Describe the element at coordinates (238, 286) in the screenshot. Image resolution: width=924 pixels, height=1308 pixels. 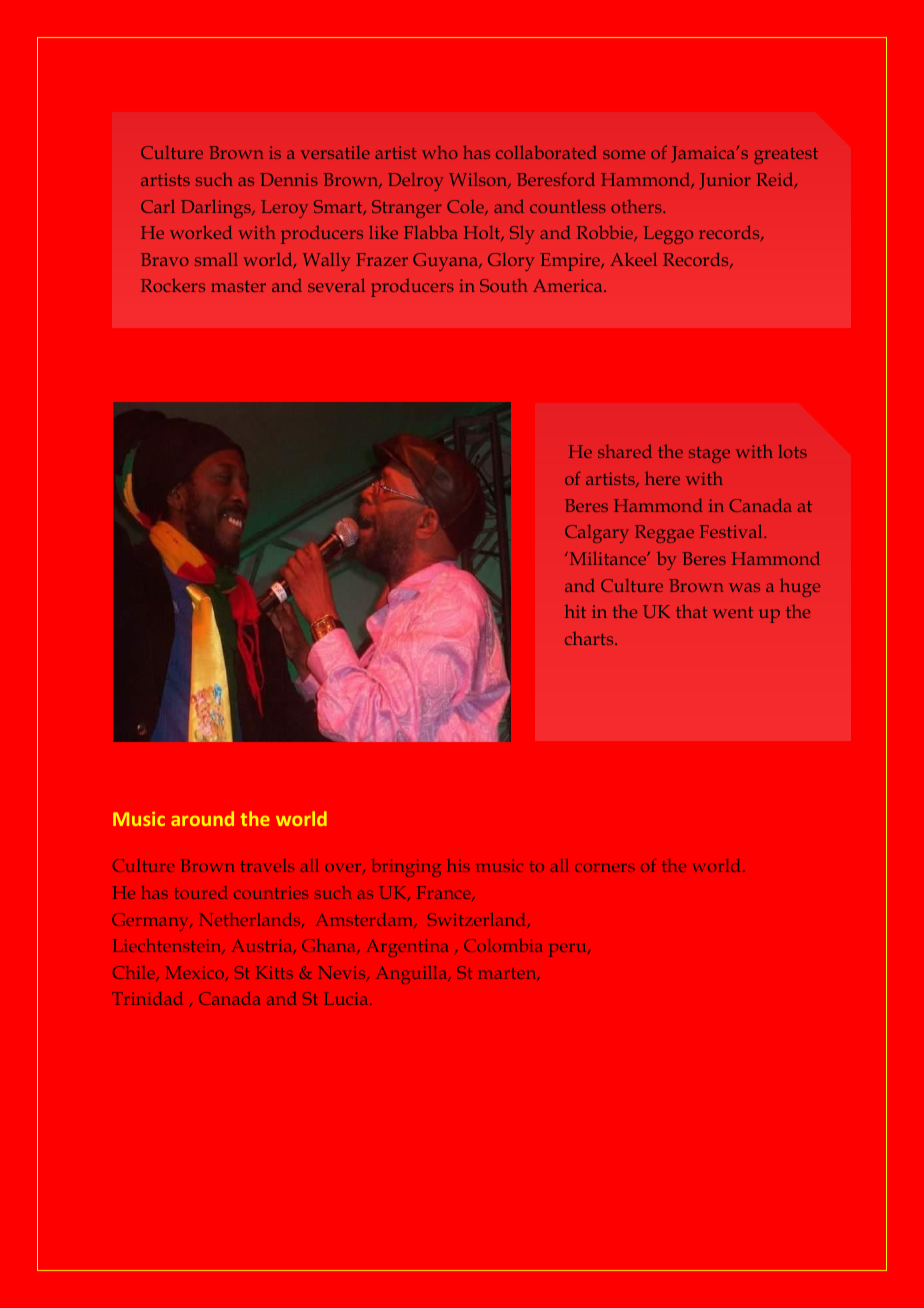
I see `master` at that location.
